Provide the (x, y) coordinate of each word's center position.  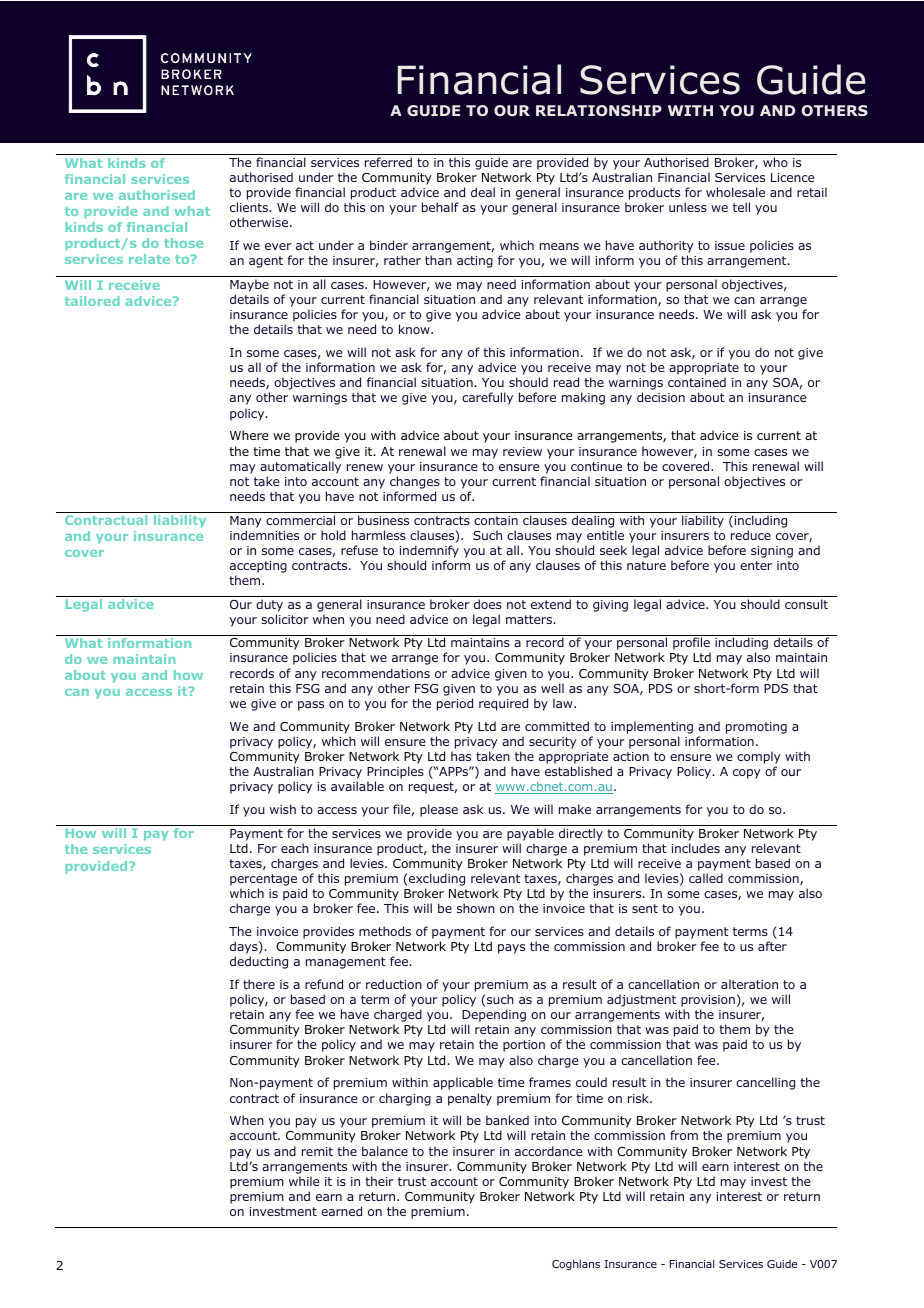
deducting (259, 962)
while (304, 1181)
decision (661, 397)
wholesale (735, 192)
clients (250, 207)
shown (476, 908)
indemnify (429, 551)
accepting (258, 567)
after (772, 946)
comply (759, 757)
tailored (92, 301)
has (461, 756)
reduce (751, 535)
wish (283, 809)
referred (388, 162)
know (415, 329)
